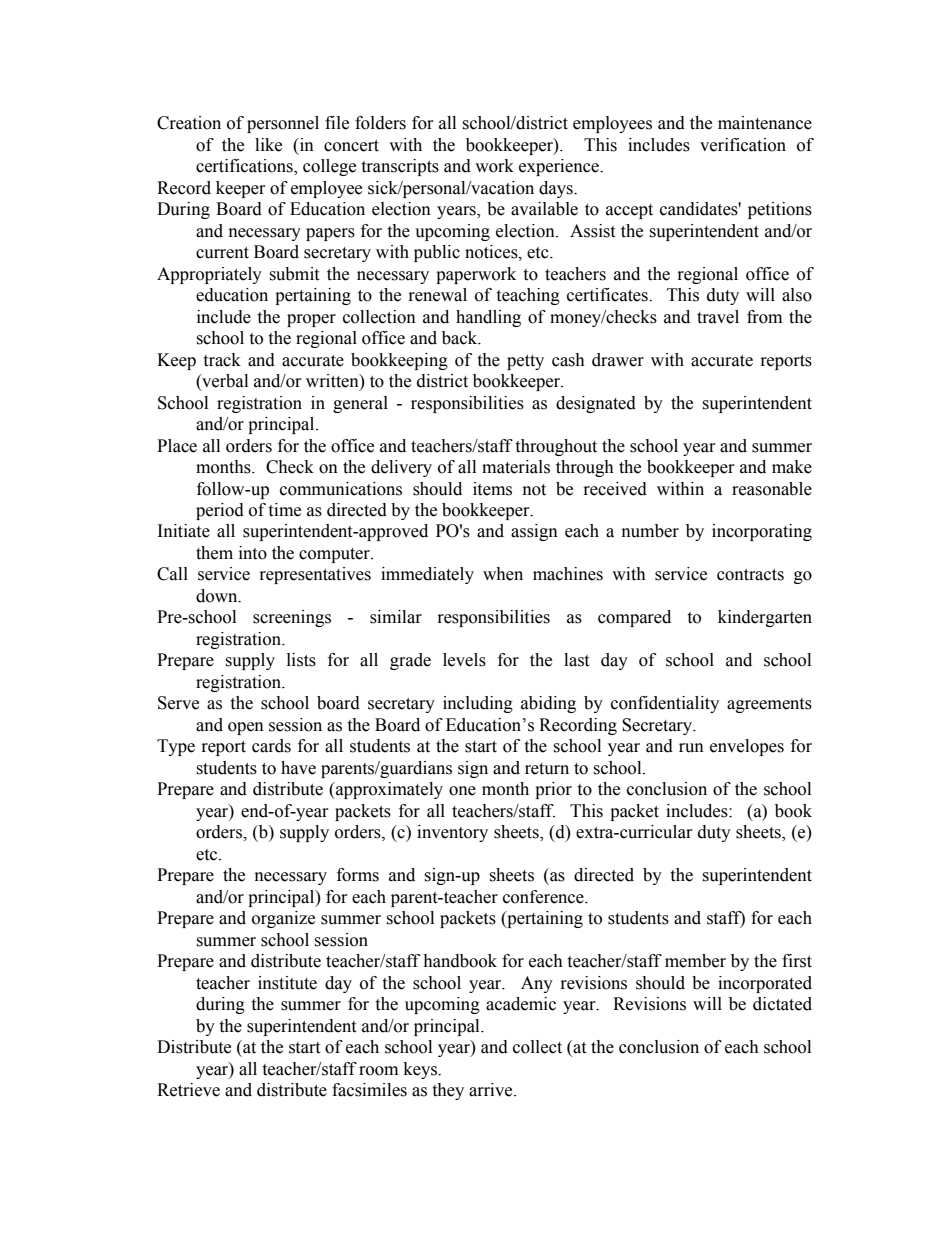  I want to click on arrive, so click(492, 1090).
